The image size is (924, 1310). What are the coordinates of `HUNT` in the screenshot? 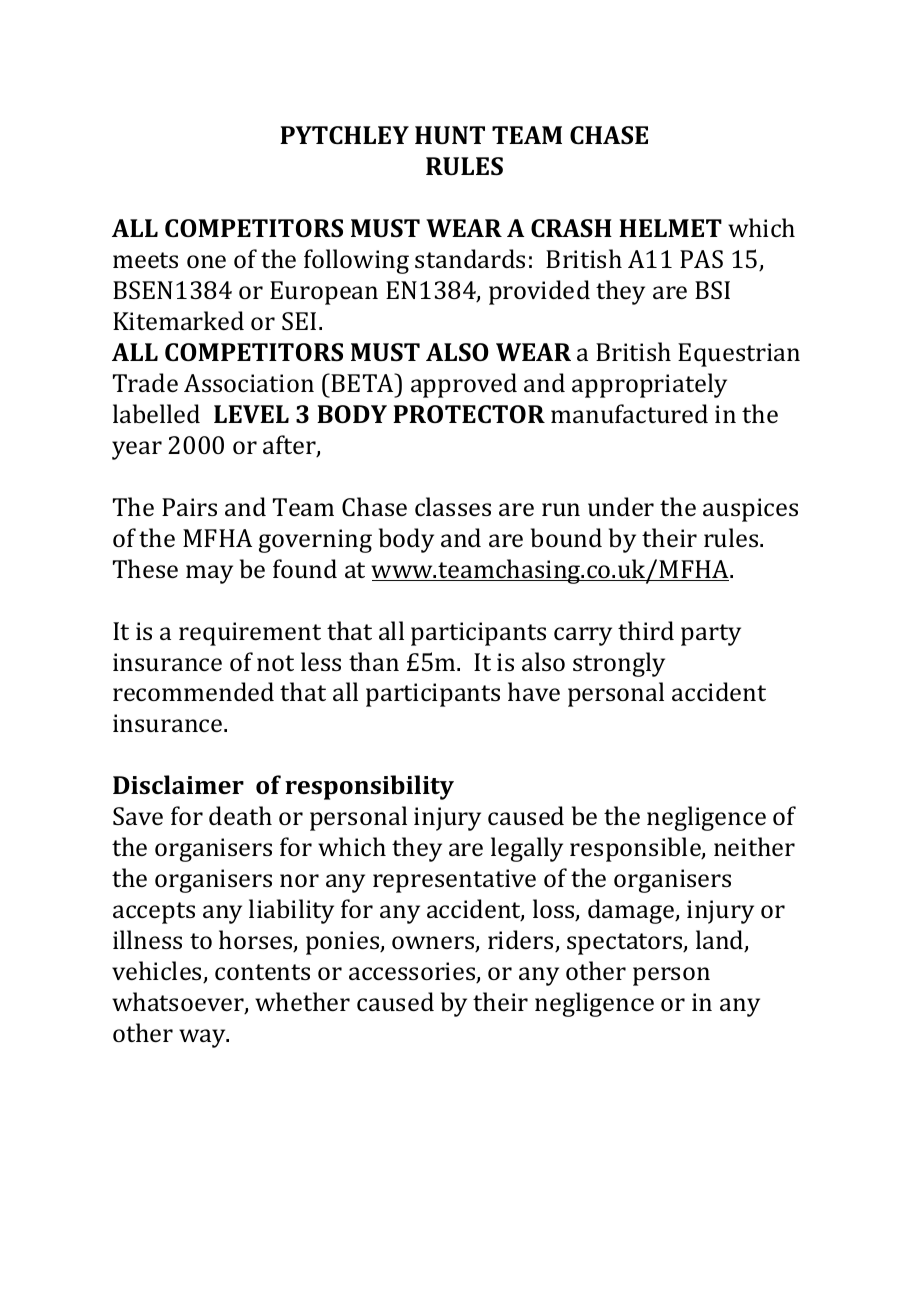 It's located at (450, 135).
